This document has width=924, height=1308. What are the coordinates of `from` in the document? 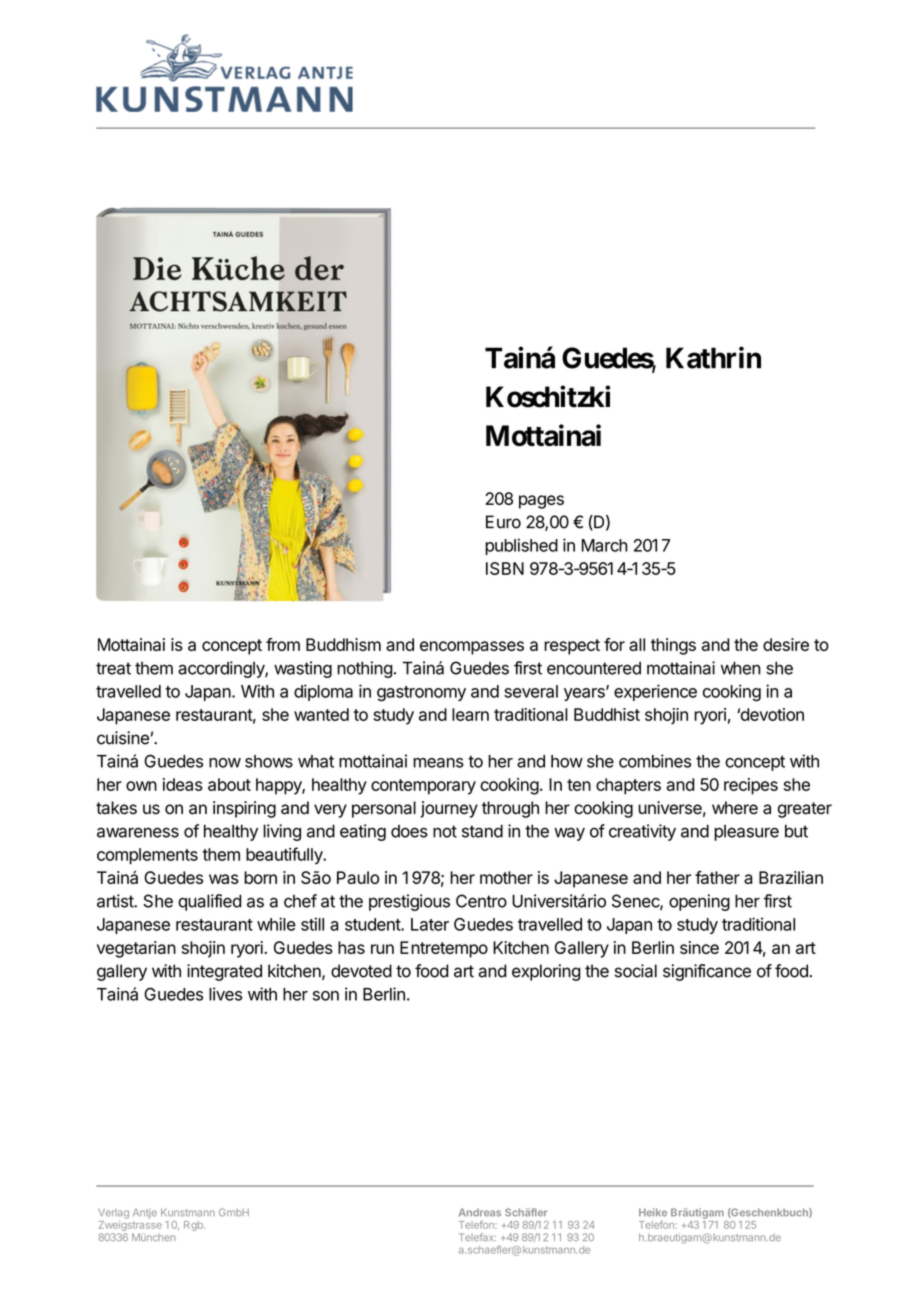 It's located at (283, 644).
